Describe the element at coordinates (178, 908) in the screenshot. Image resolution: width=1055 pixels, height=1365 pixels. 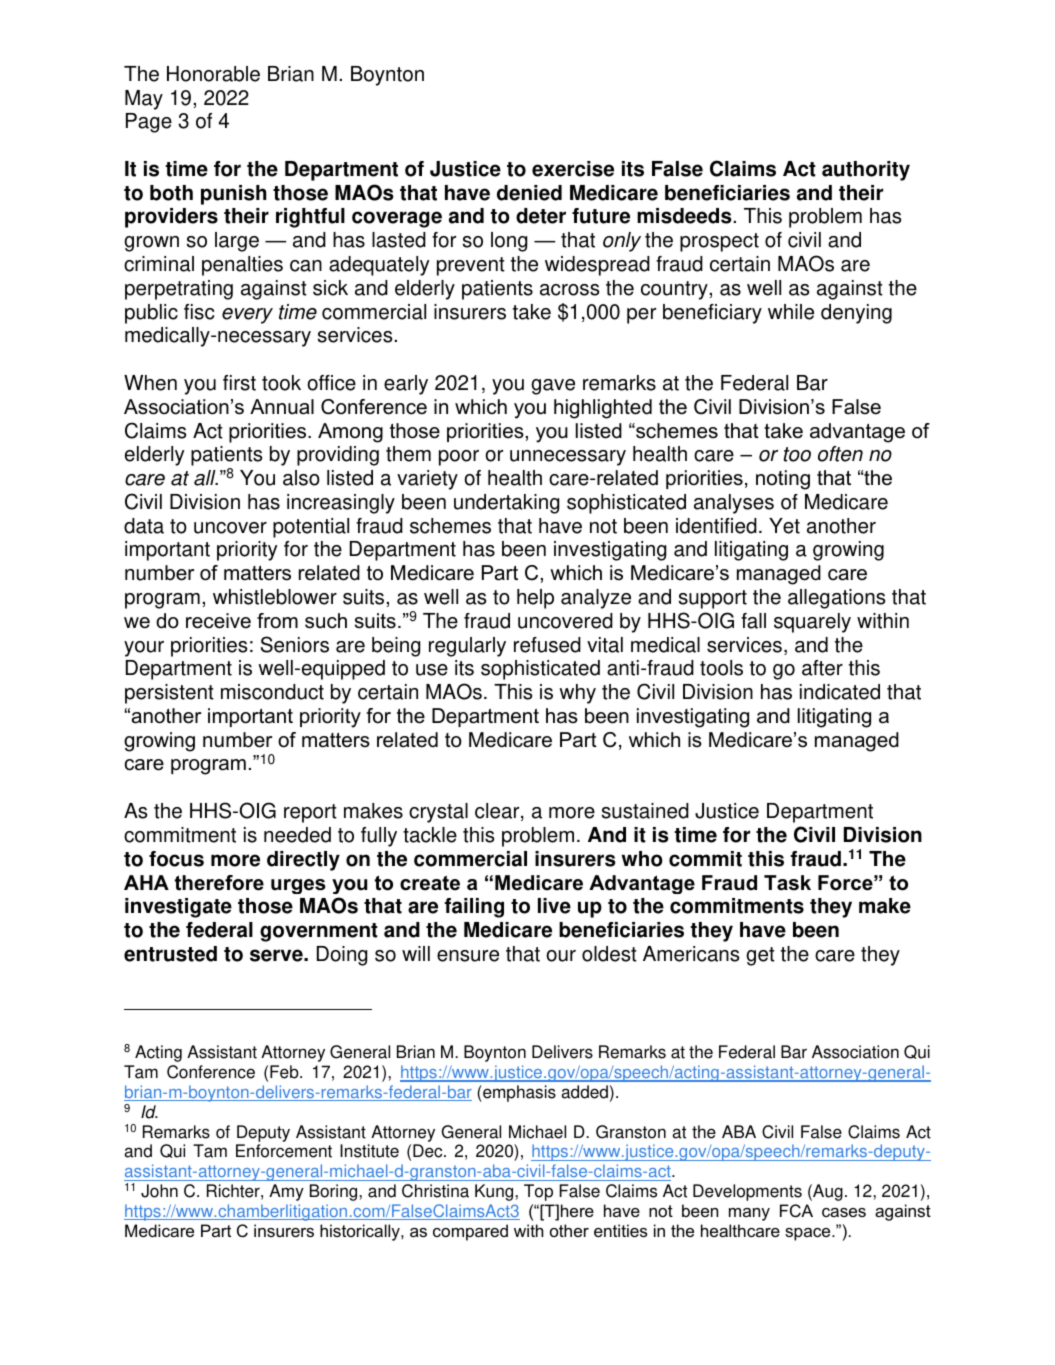
I see `investigate` at that location.
